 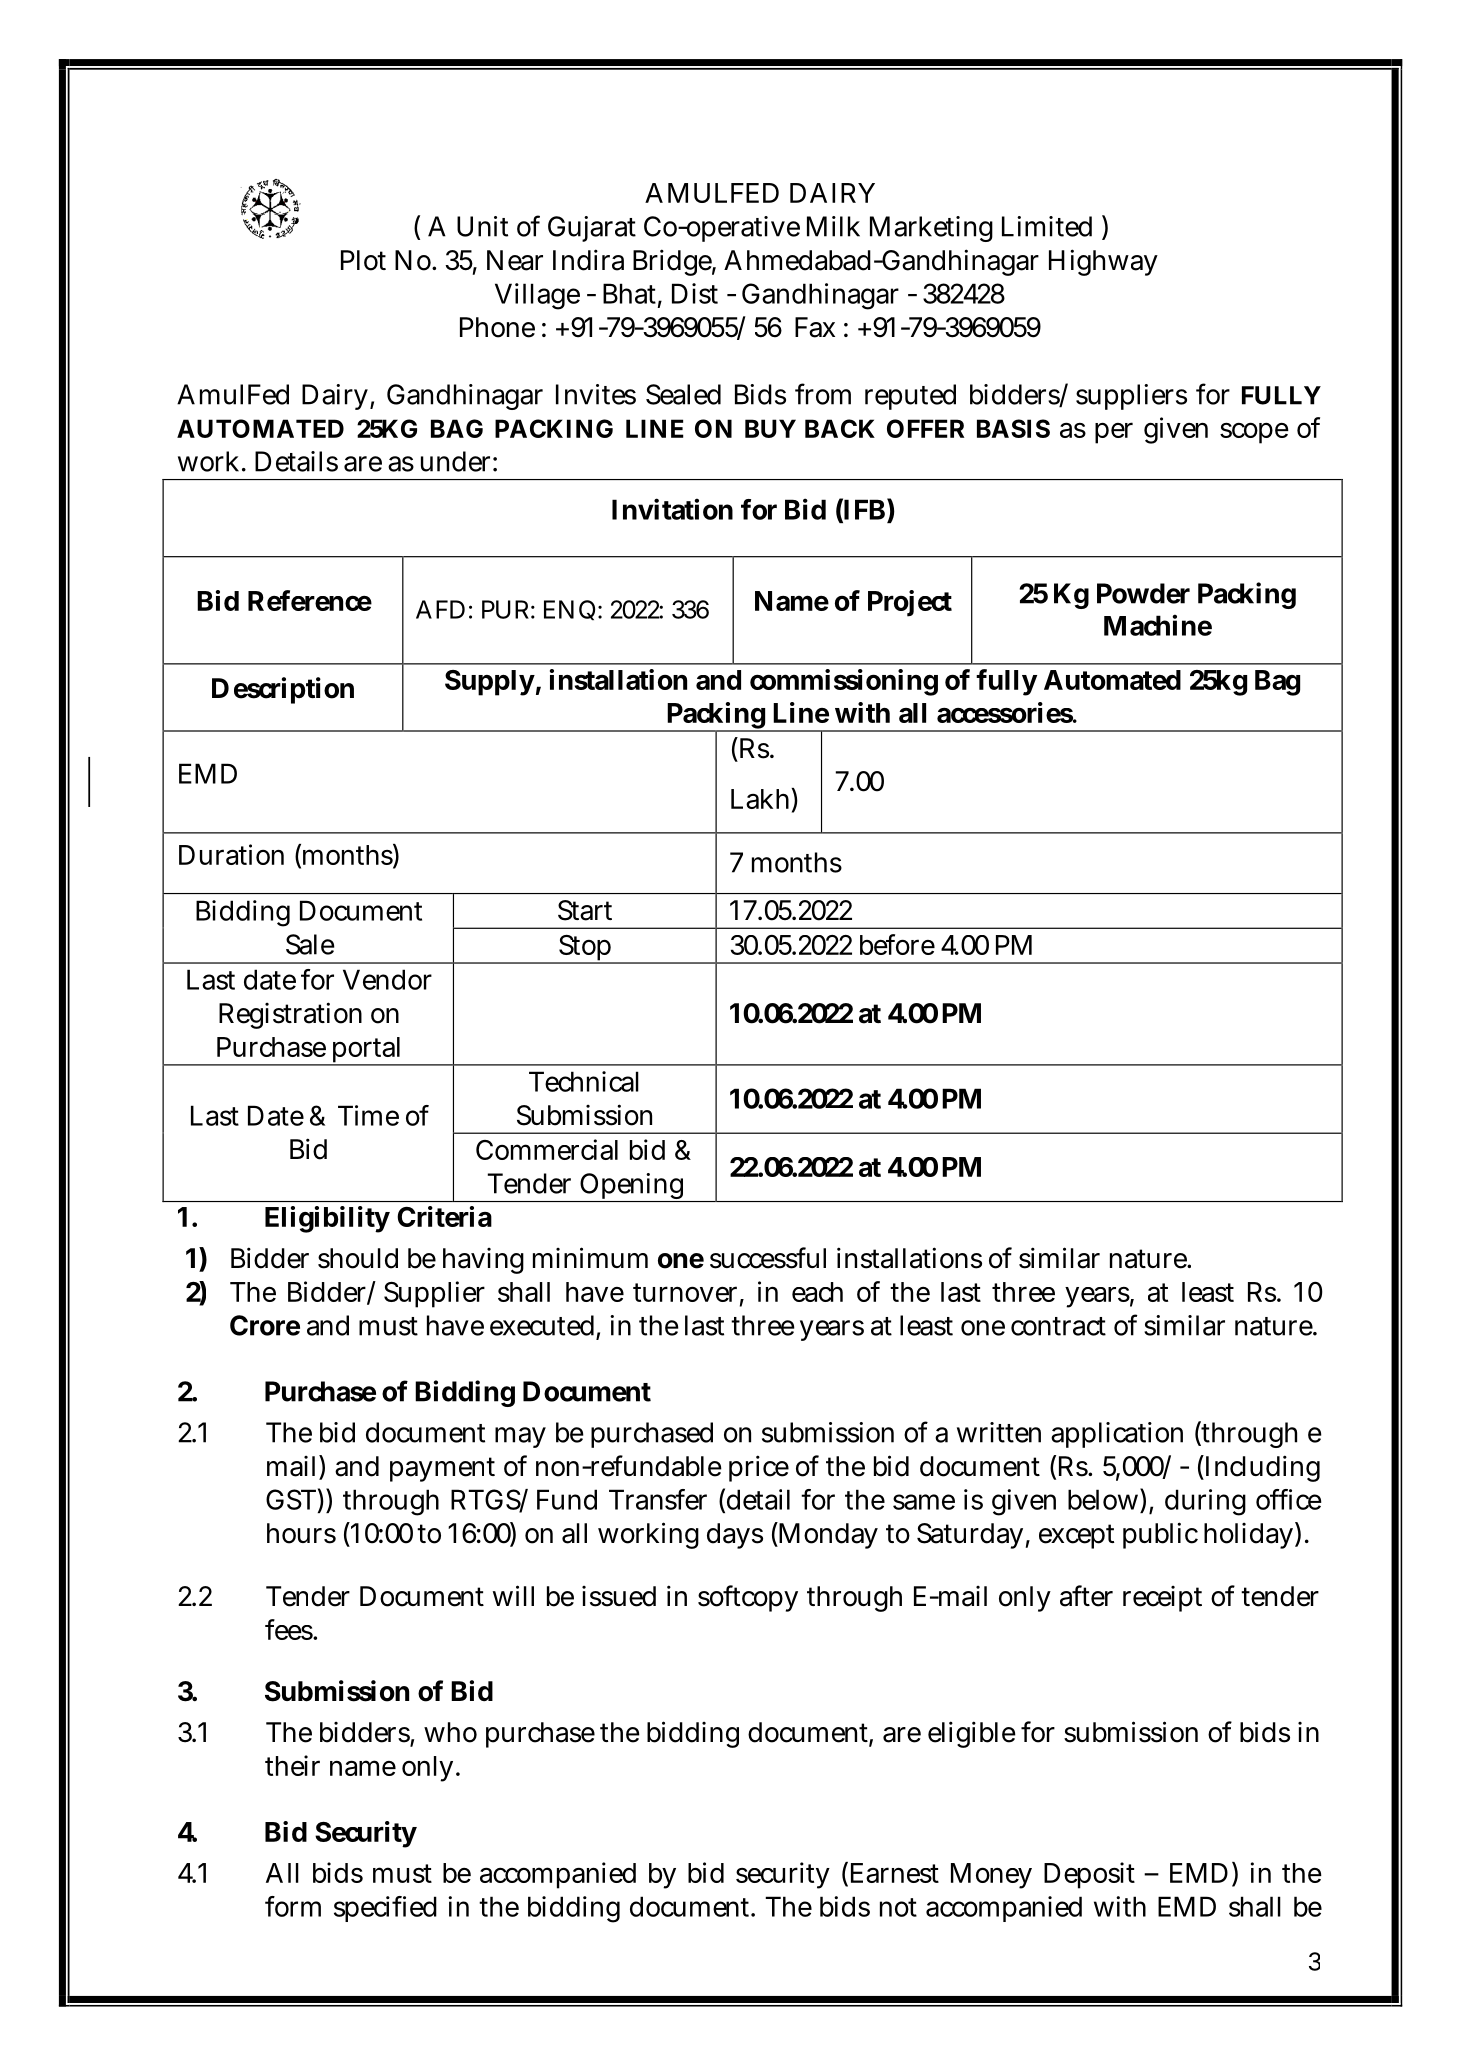 I want to click on before, so click(x=897, y=944).
